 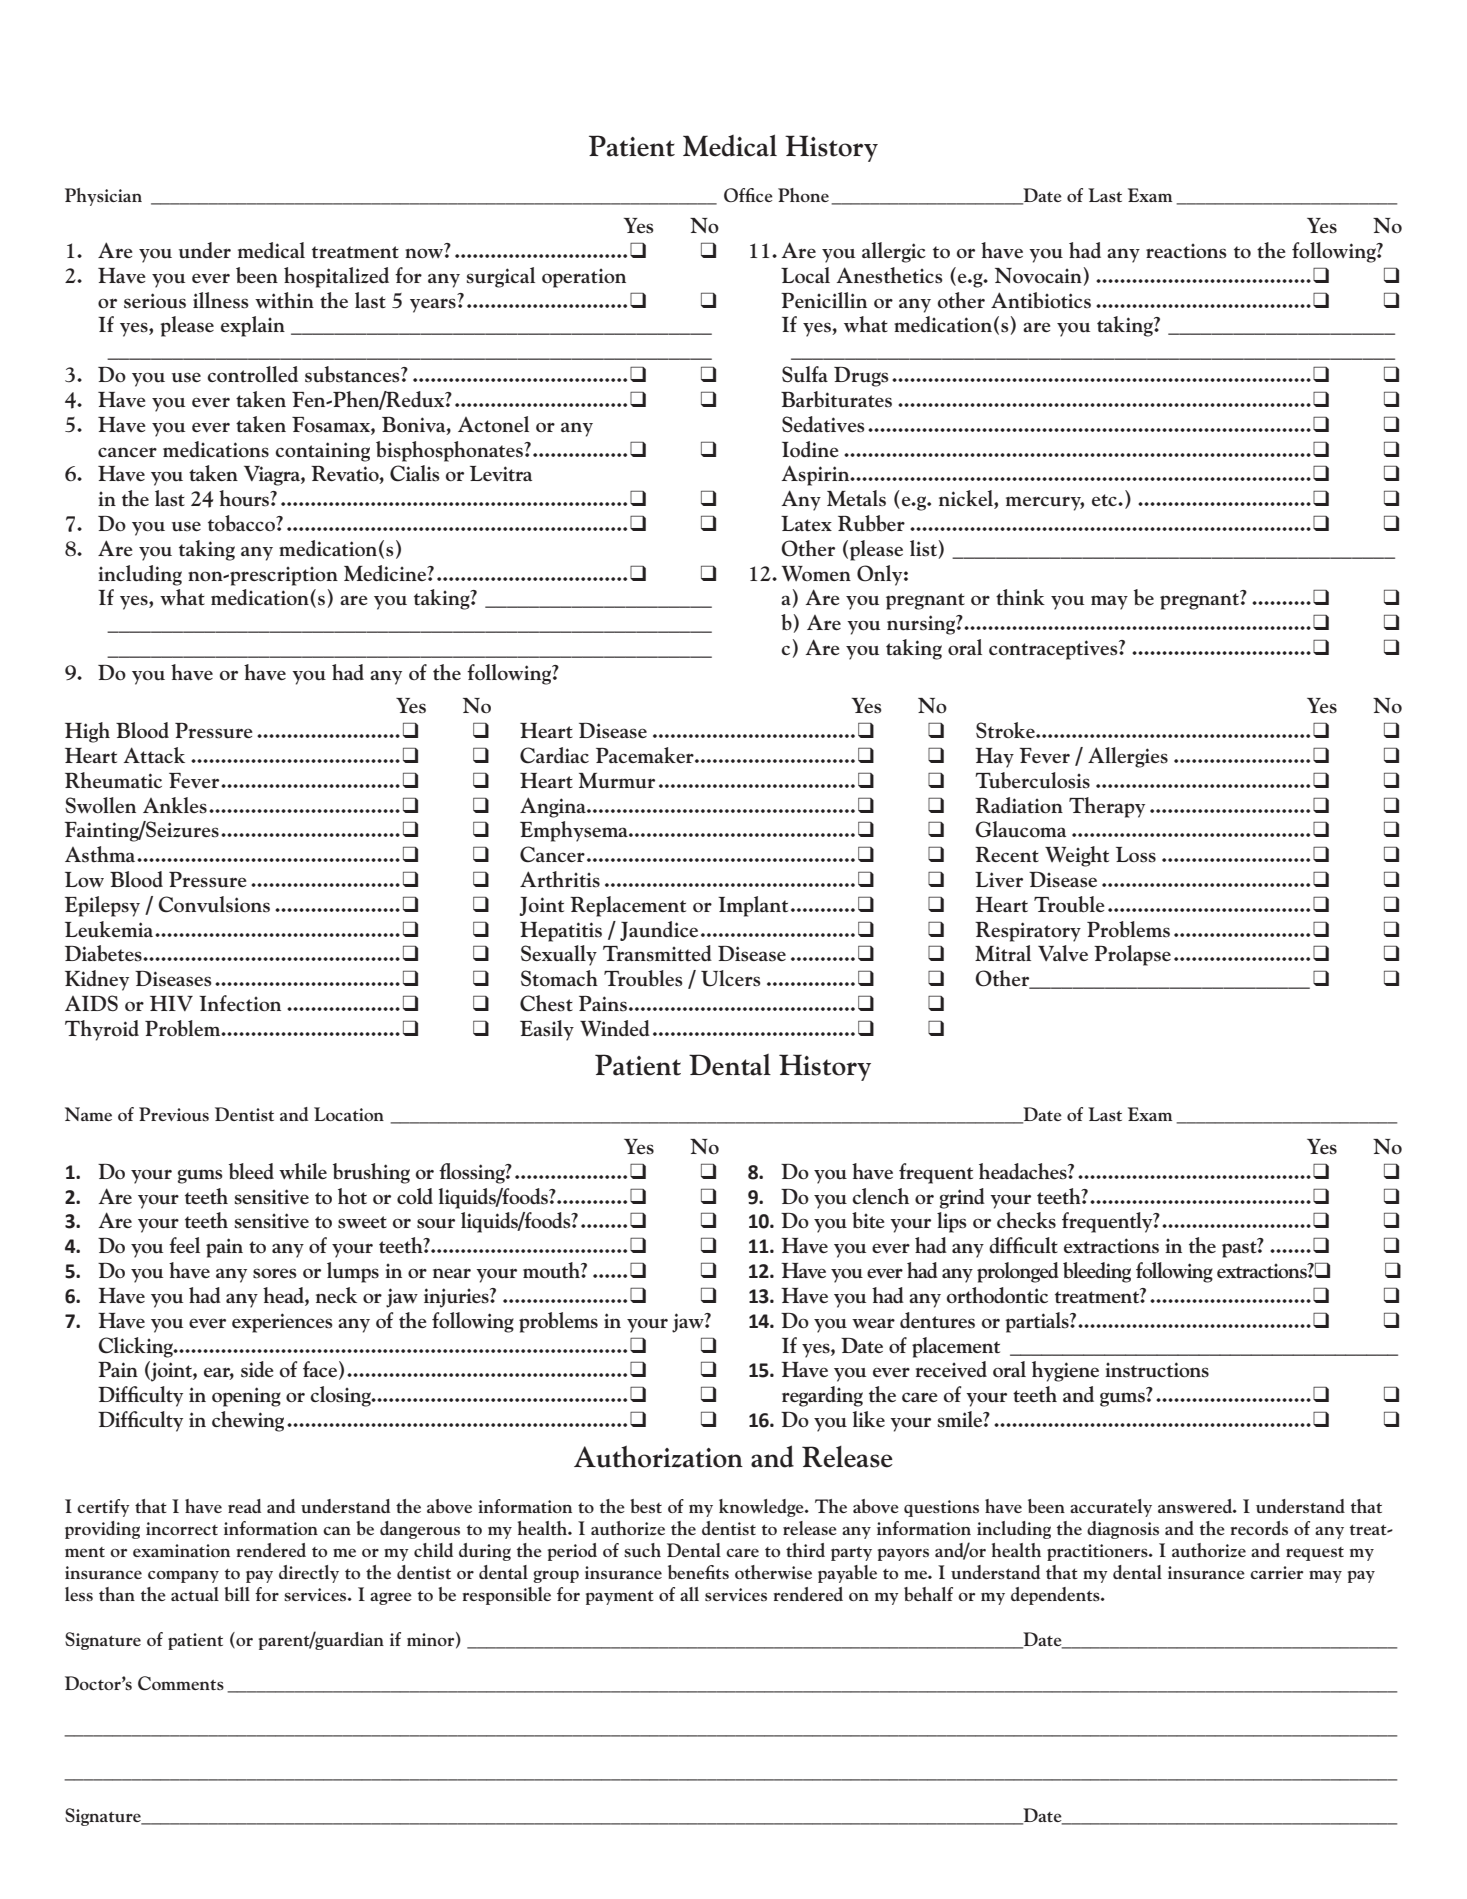 What do you see at coordinates (806, 523) in the screenshot?
I see `Latex` at bounding box center [806, 523].
